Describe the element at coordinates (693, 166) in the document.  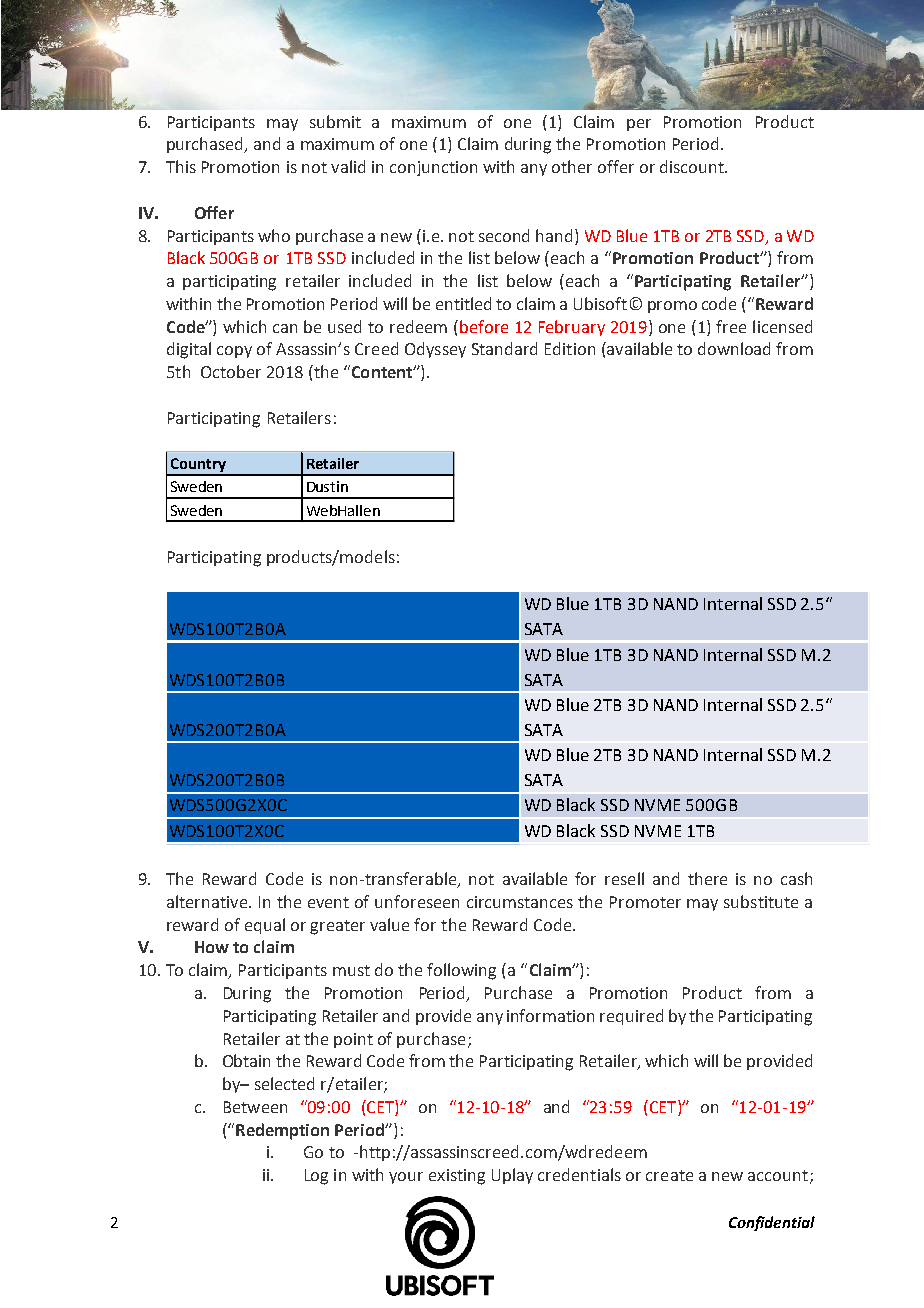
I see `discount` at that location.
